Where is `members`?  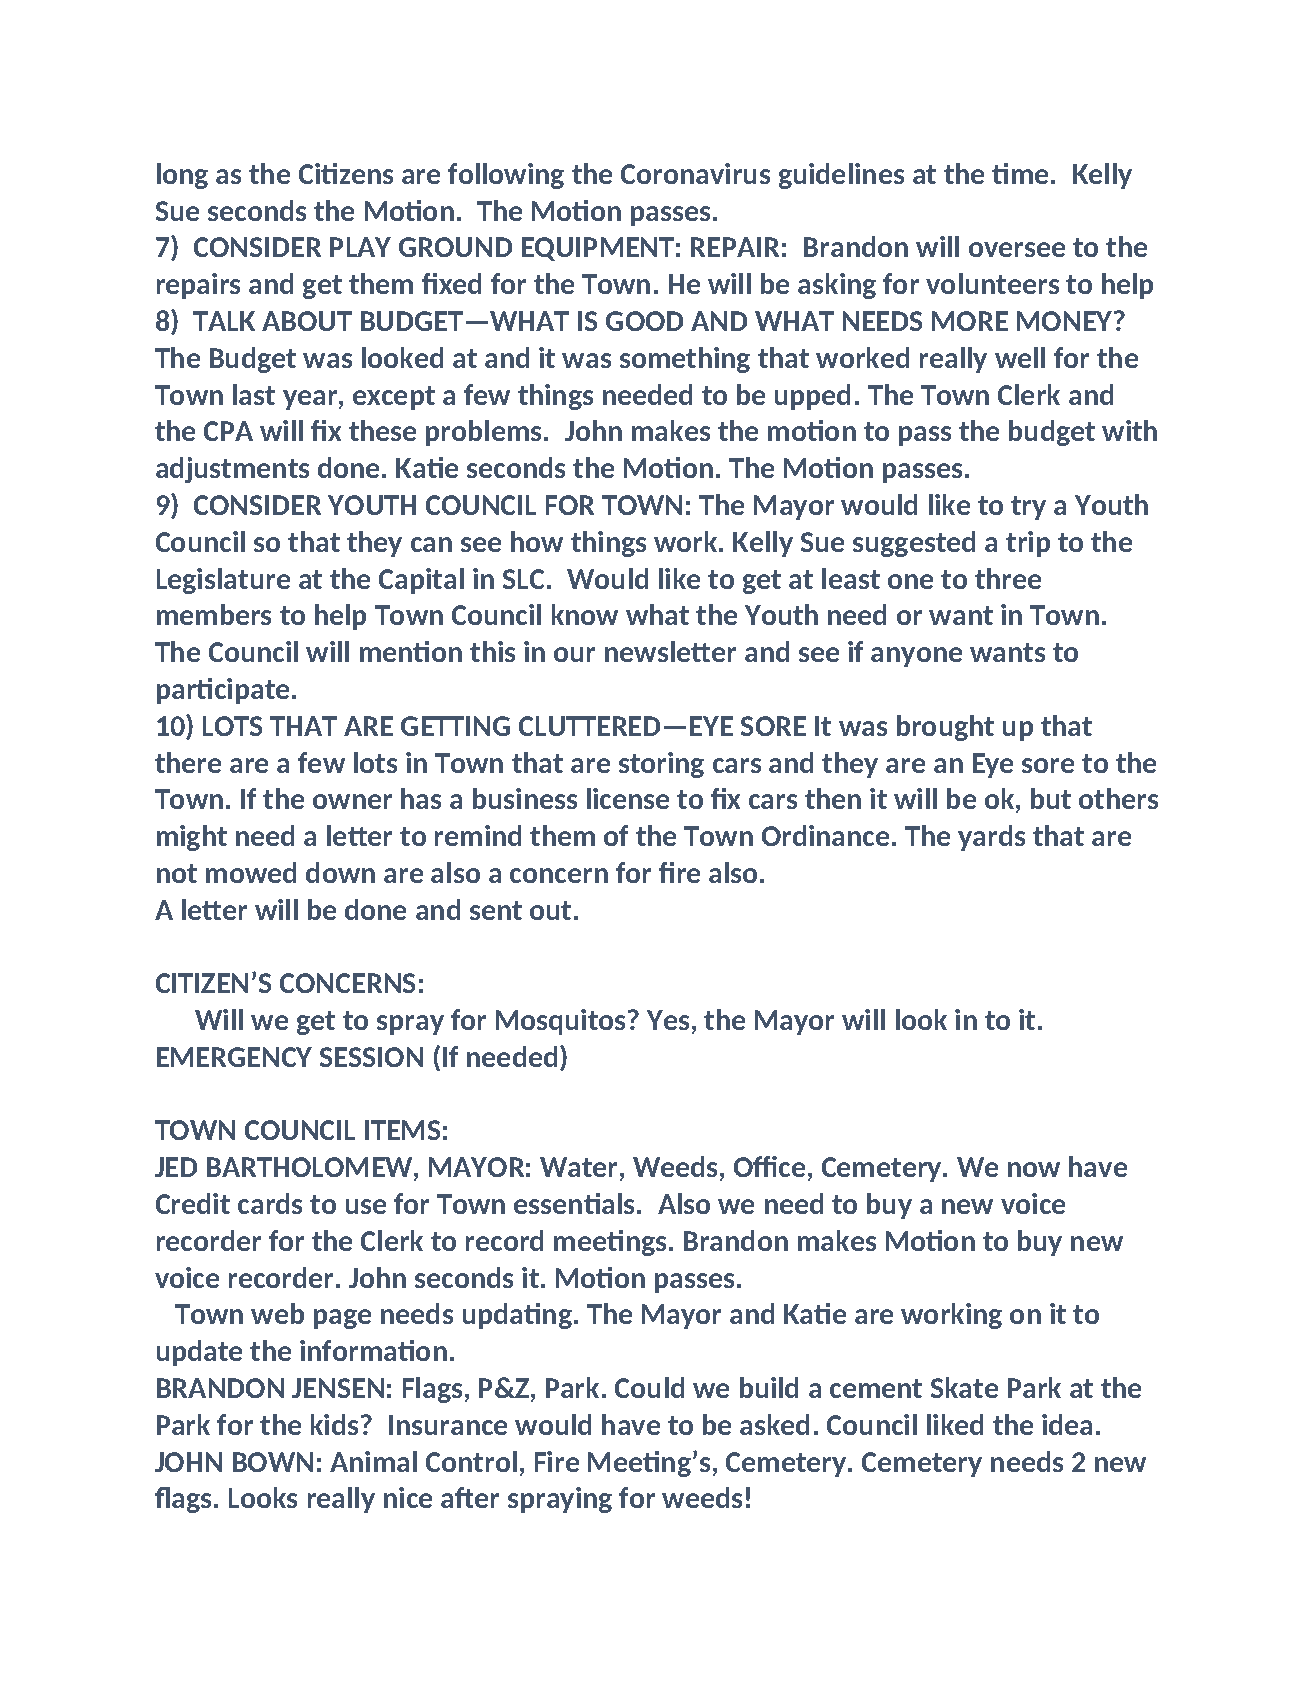
members is located at coordinates (214, 614).
